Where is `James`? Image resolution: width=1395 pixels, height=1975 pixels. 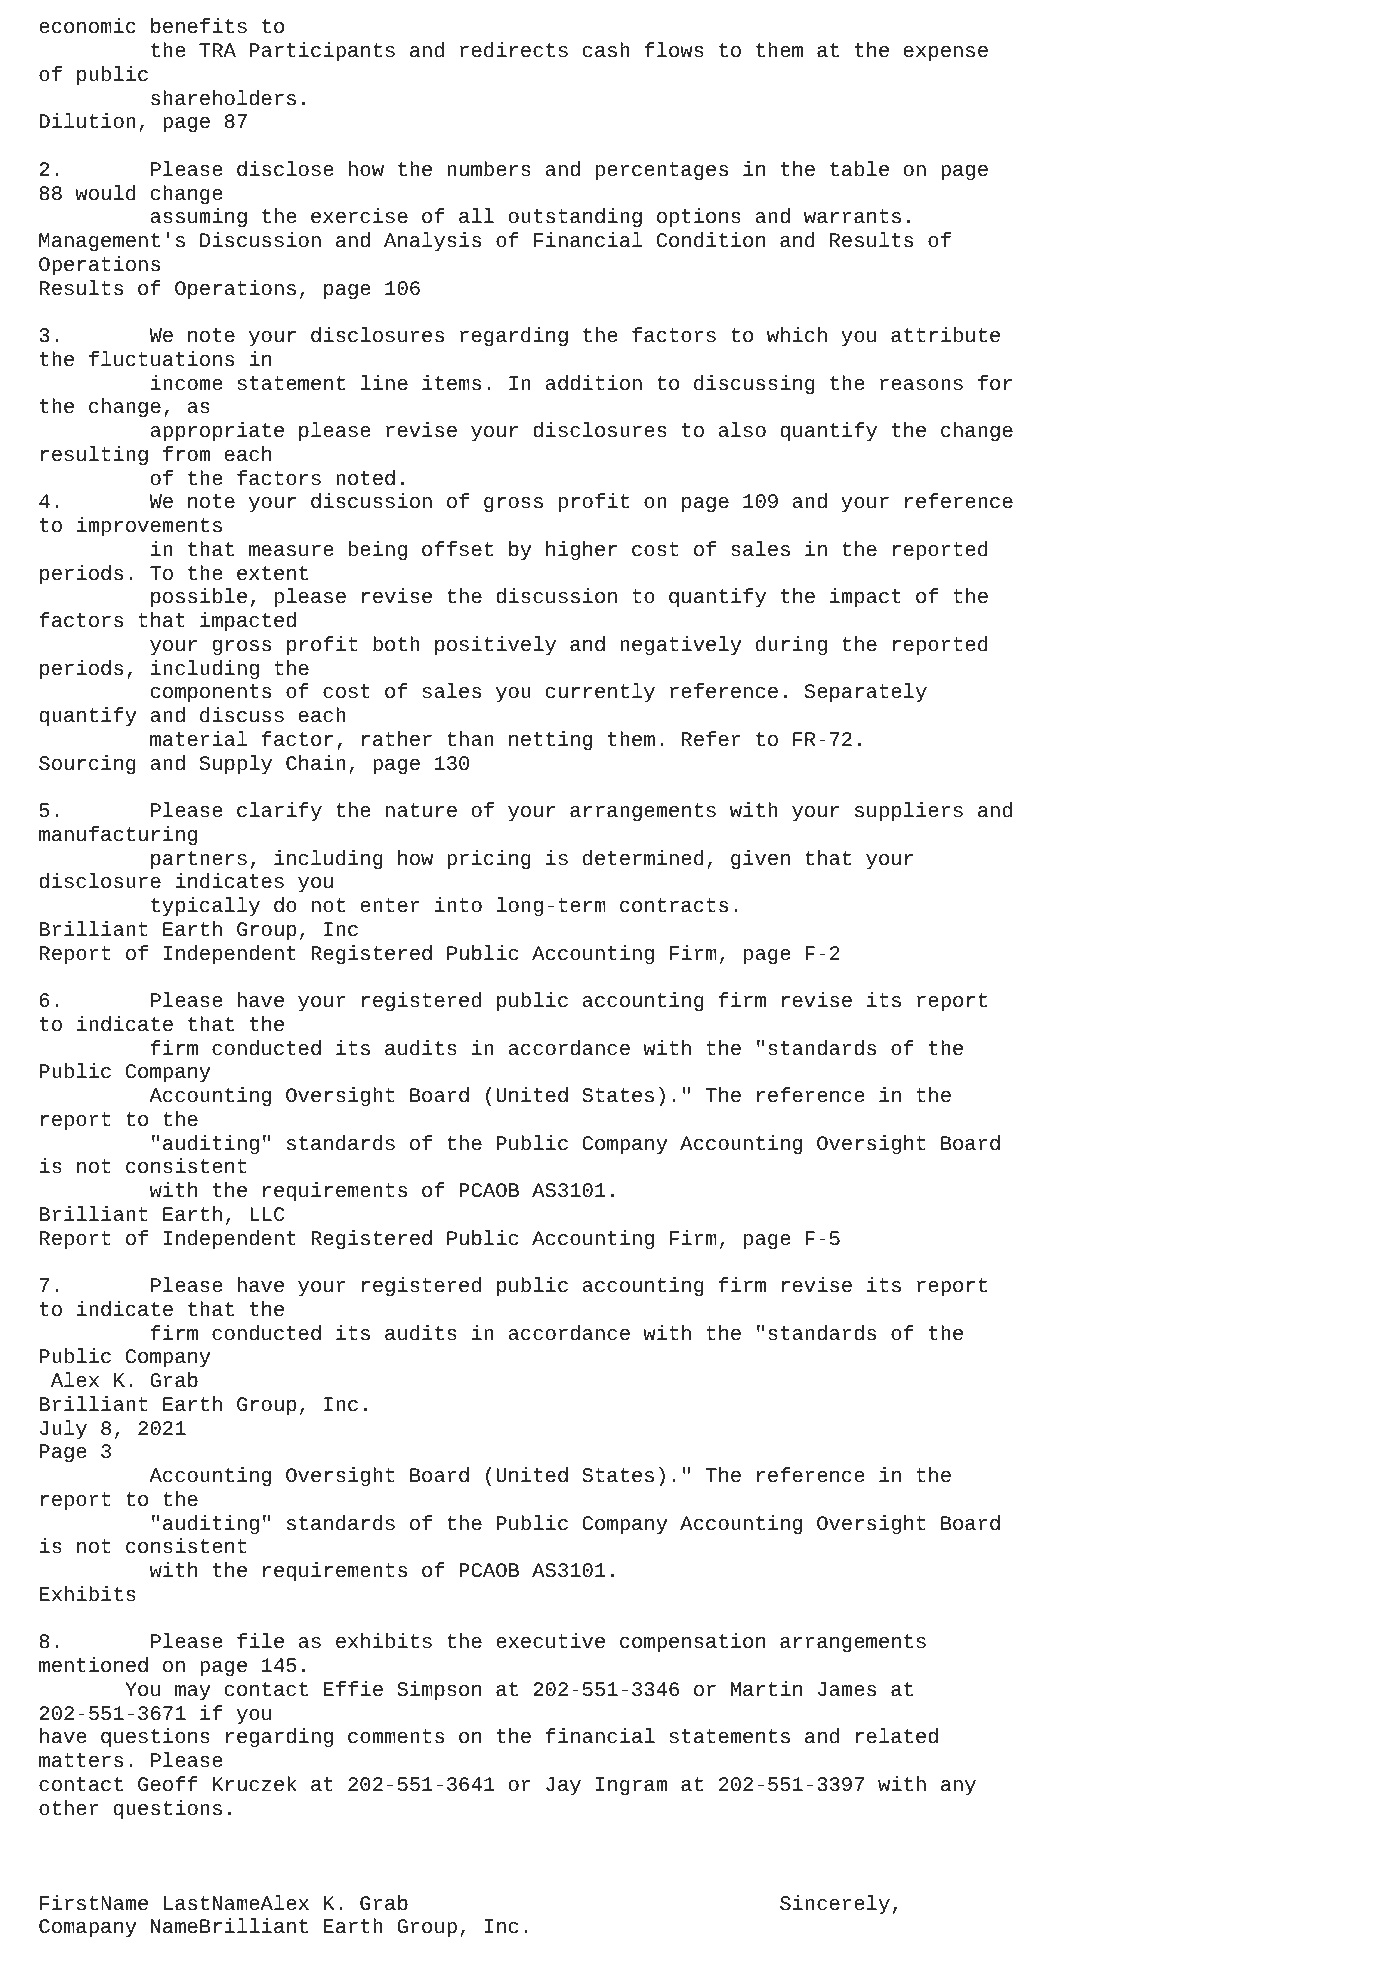 James is located at coordinates (847, 1689).
